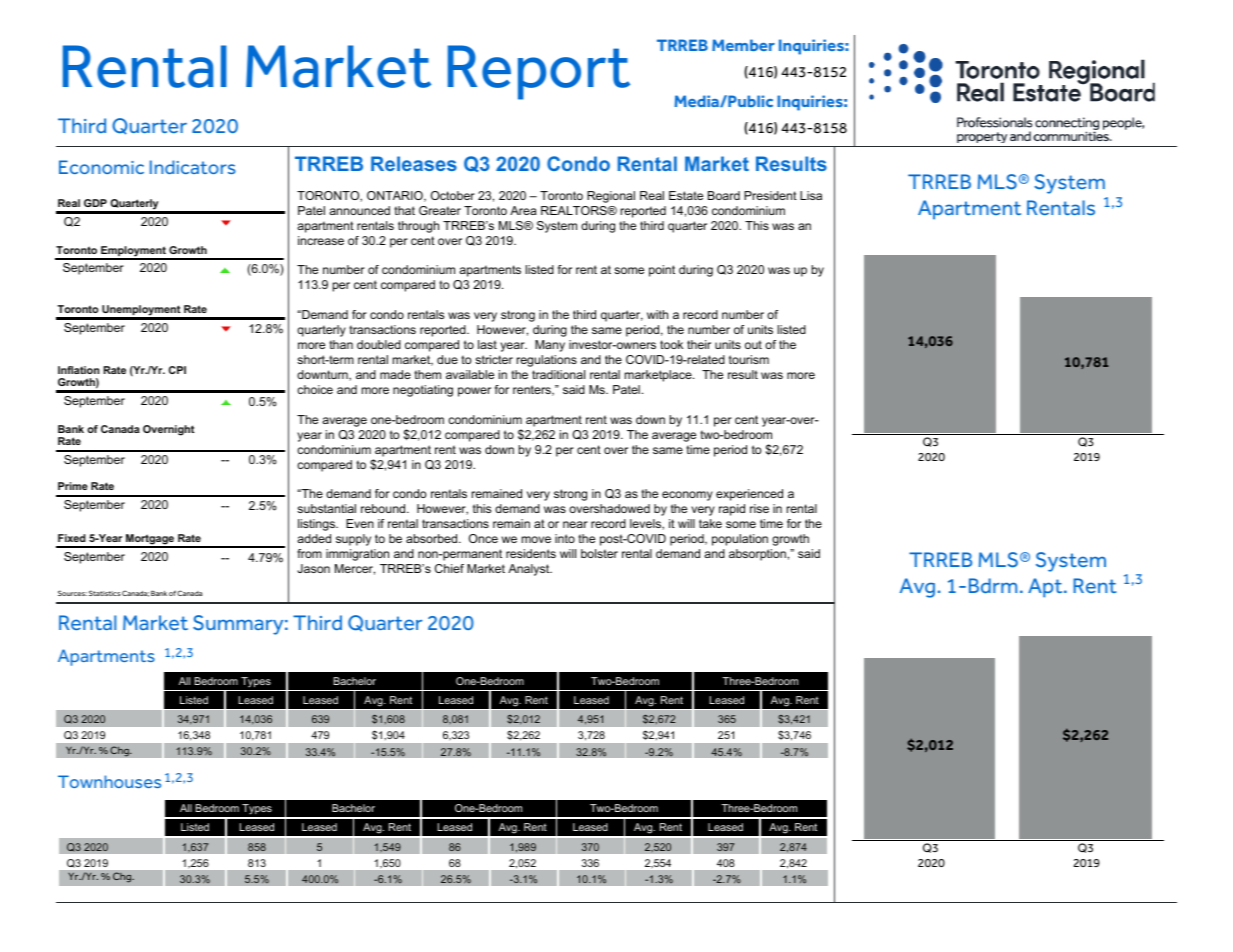 This document has height=952, width=1233. I want to click on Member, so click(743, 45).
